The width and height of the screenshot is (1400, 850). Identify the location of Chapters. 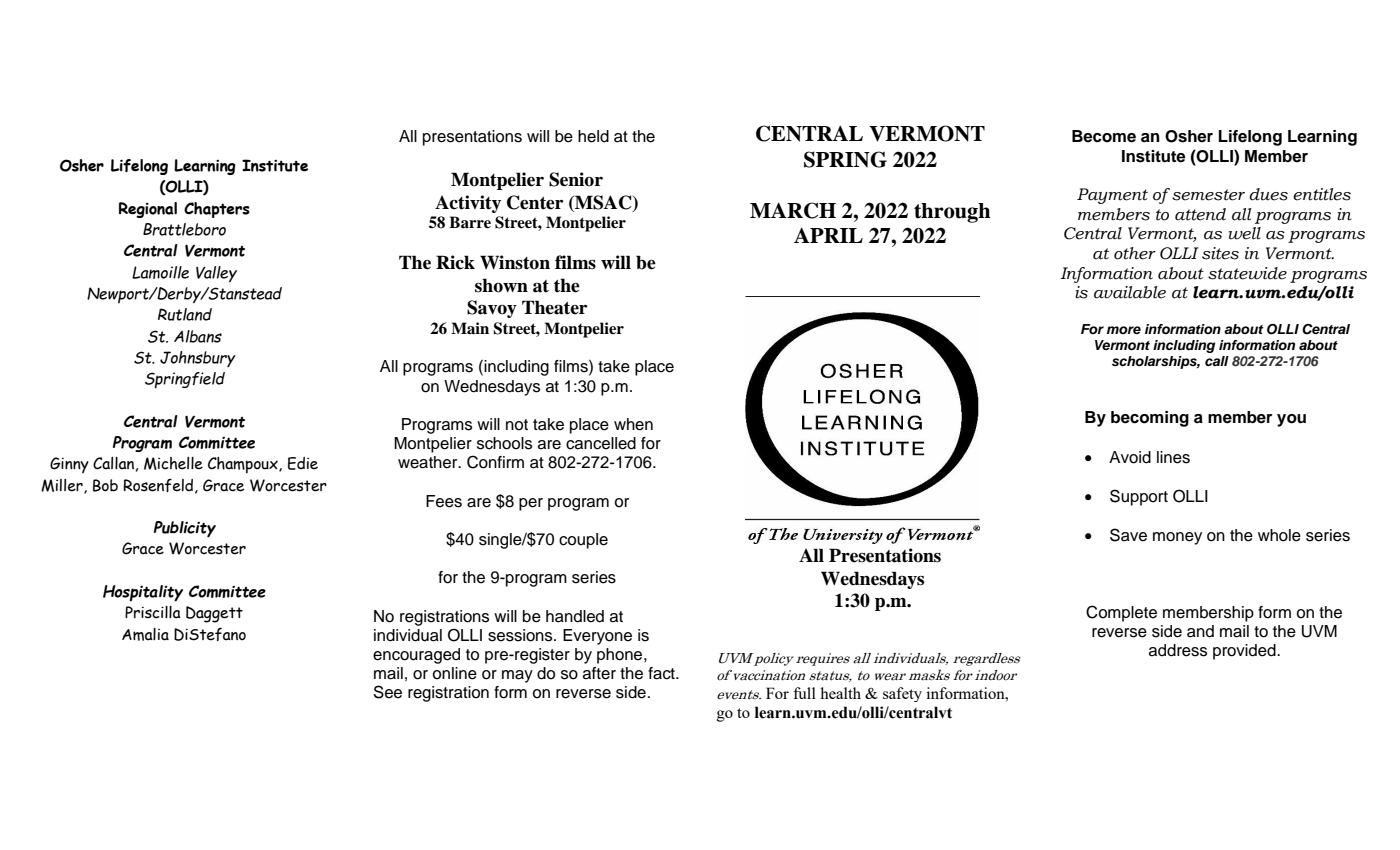
(217, 210).
